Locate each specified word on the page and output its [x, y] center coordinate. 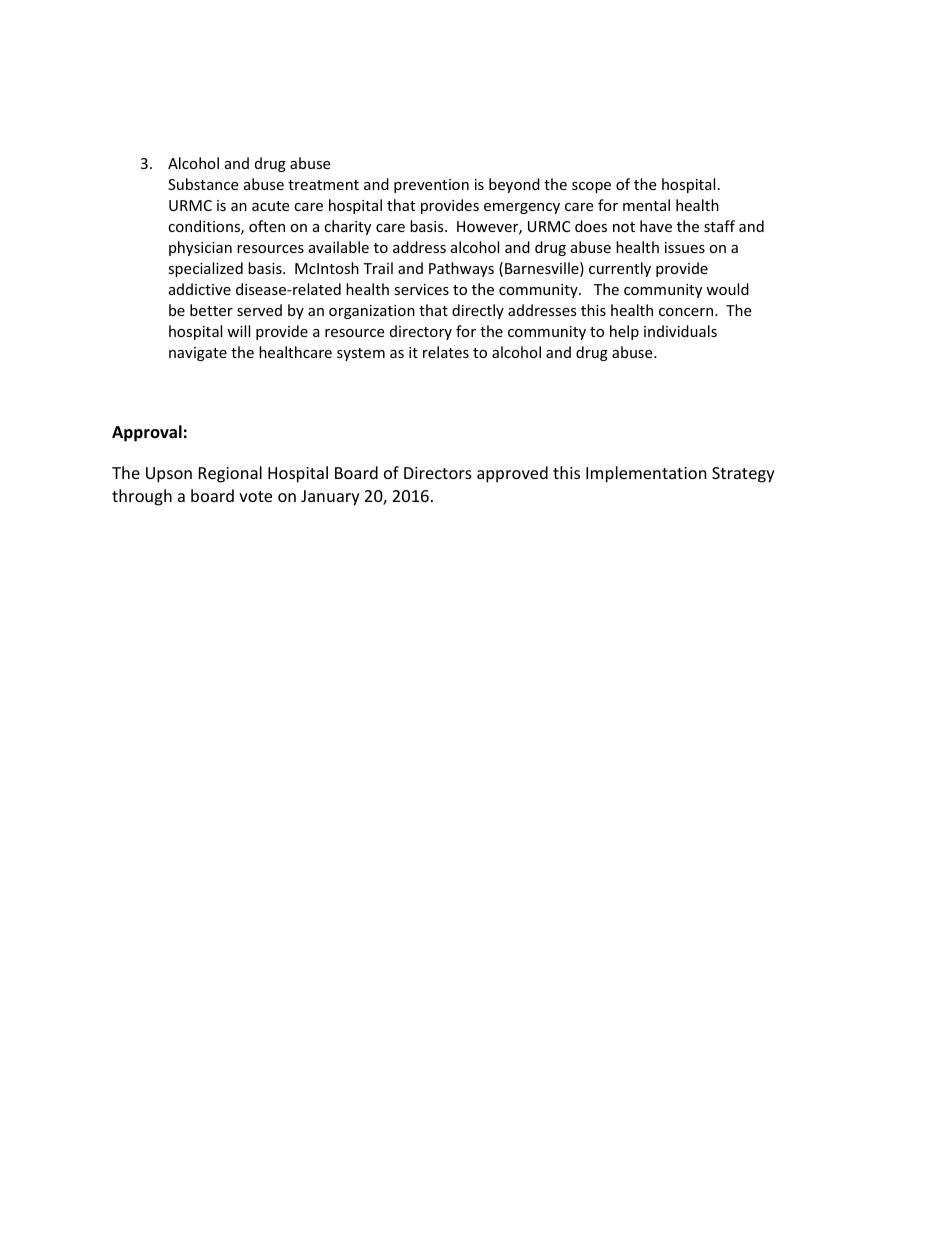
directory [421, 332]
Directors [438, 473]
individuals [680, 331]
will [238, 331]
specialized [205, 269]
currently [620, 269]
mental [646, 205]
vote [255, 496]
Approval [147, 433]
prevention [431, 186]
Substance [203, 184]
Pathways [461, 269]
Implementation [646, 474]
